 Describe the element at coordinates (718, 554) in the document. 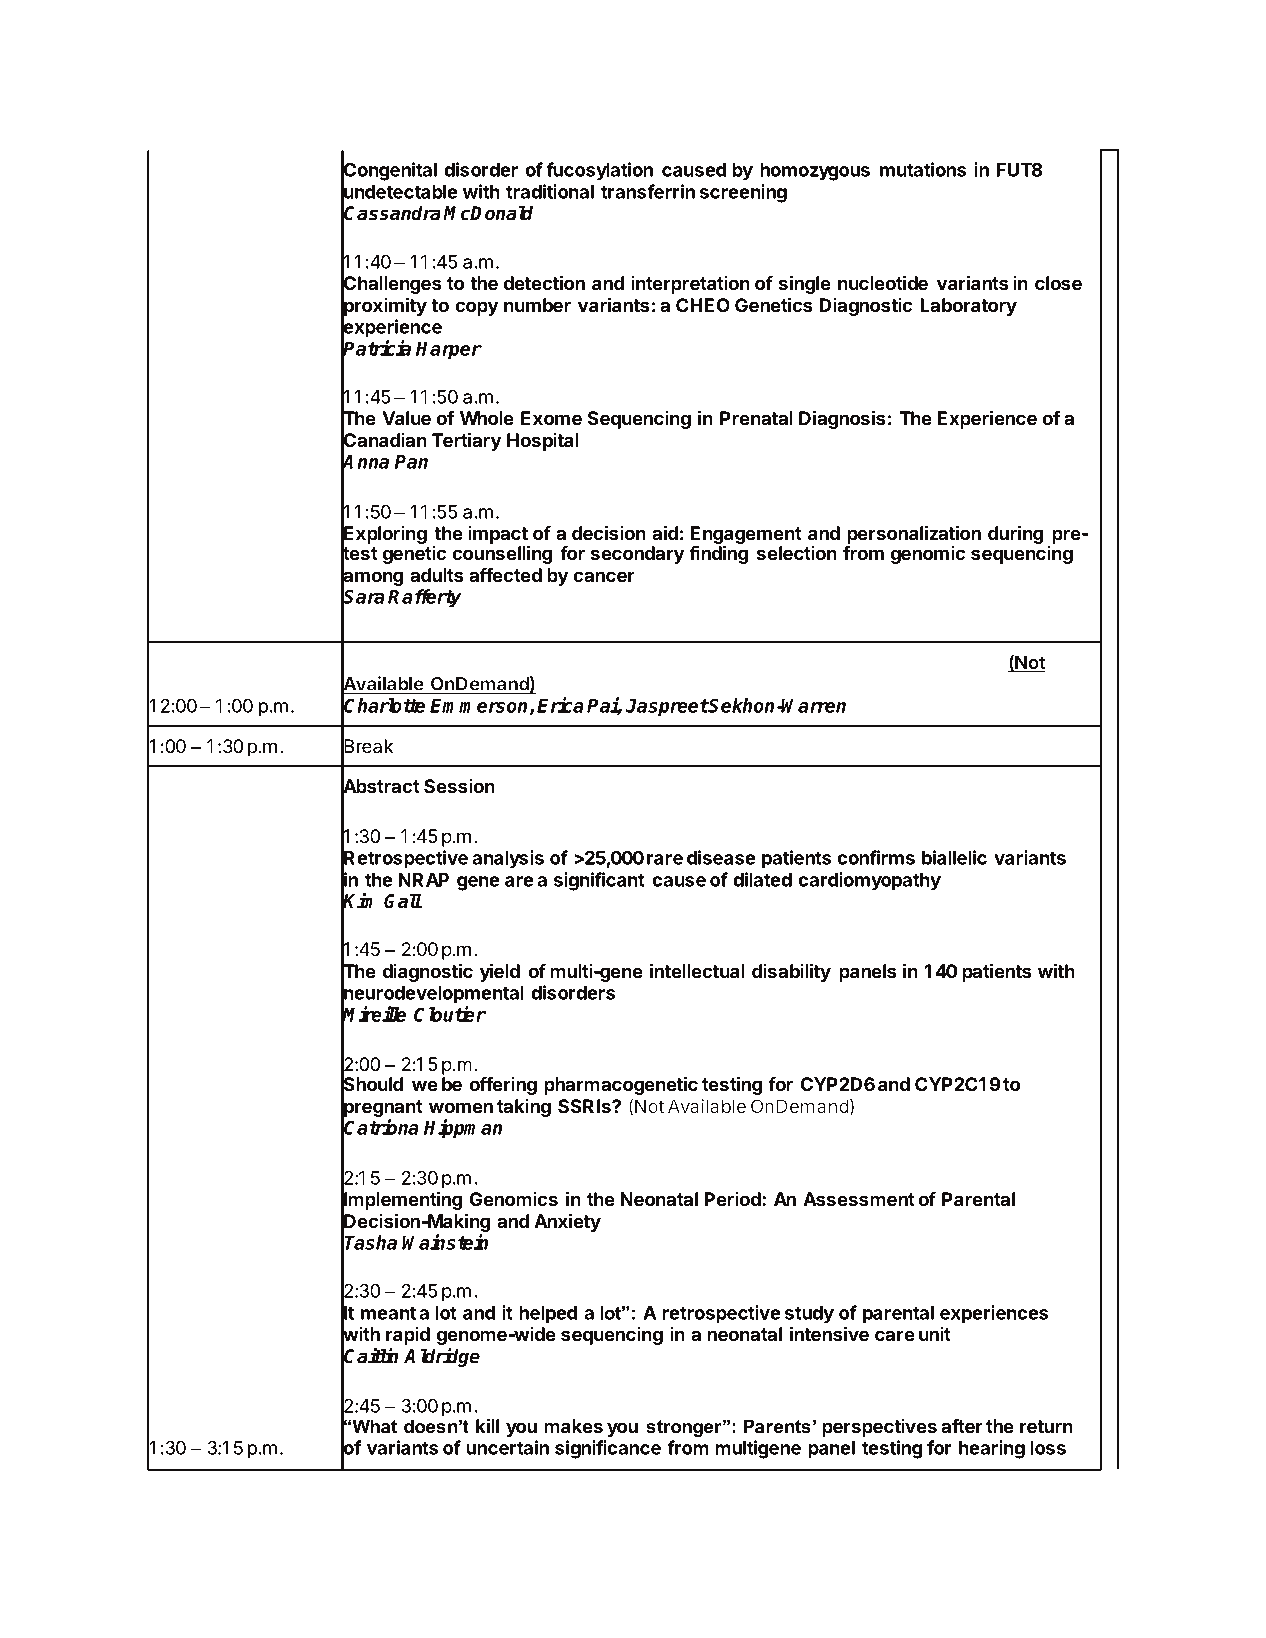

I see `finding` at that location.
